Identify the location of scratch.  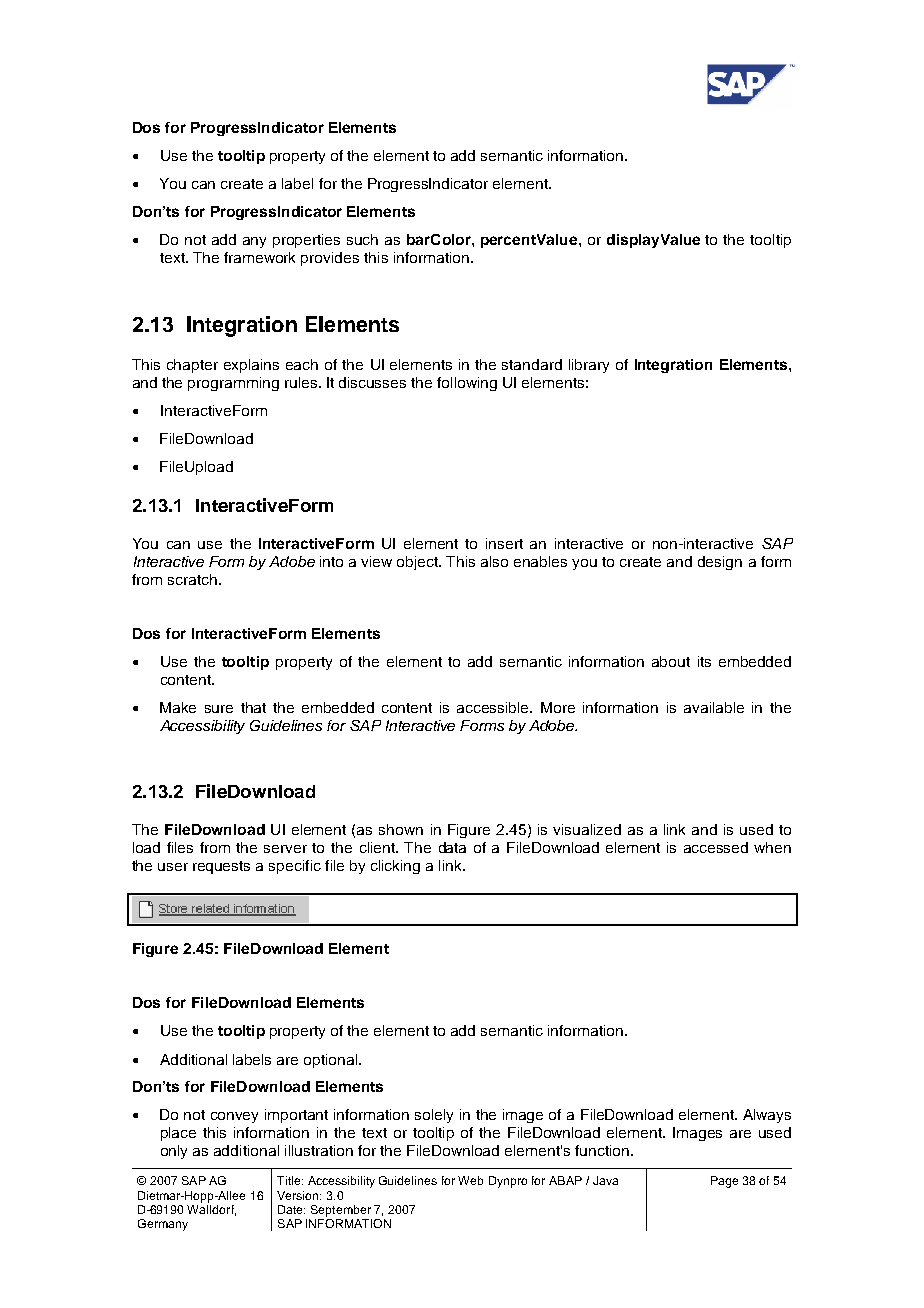
(192, 579).
